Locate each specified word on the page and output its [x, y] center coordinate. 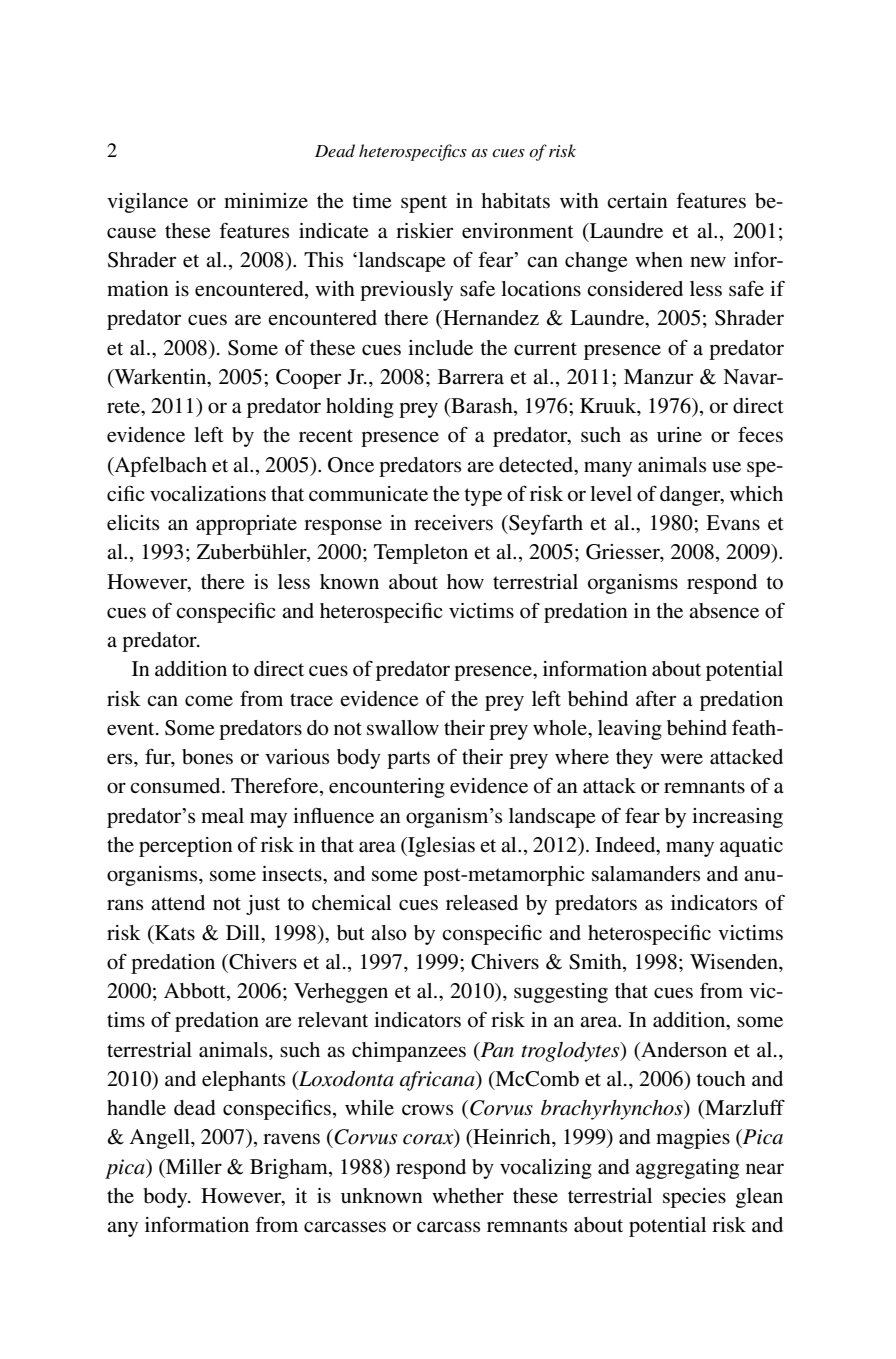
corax [429, 1140]
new [708, 262]
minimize [266, 200]
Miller [193, 1167]
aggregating [687, 1169]
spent [424, 204]
